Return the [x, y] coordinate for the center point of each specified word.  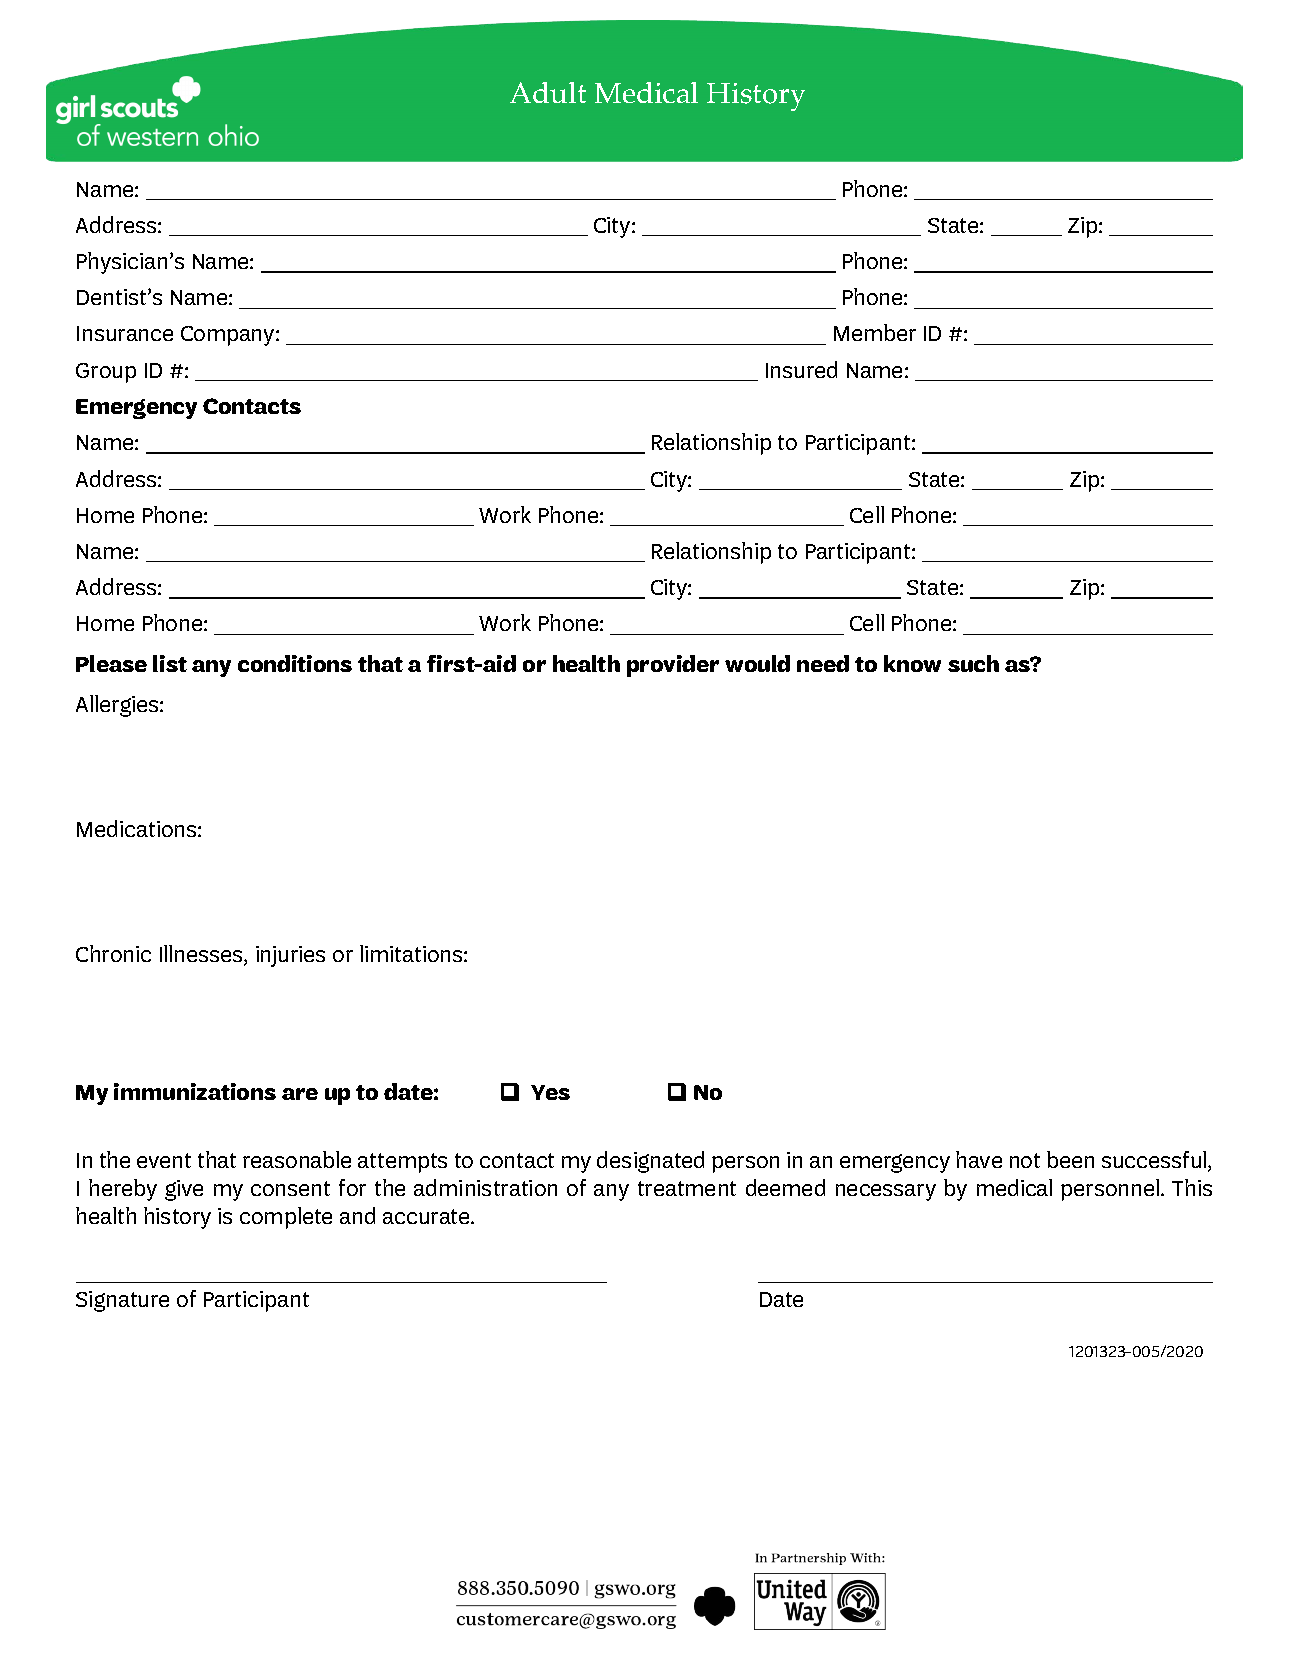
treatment [687, 1188]
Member [875, 332]
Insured [801, 369]
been [1070, 1159]
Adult [548, 92]
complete [286, 1218]
